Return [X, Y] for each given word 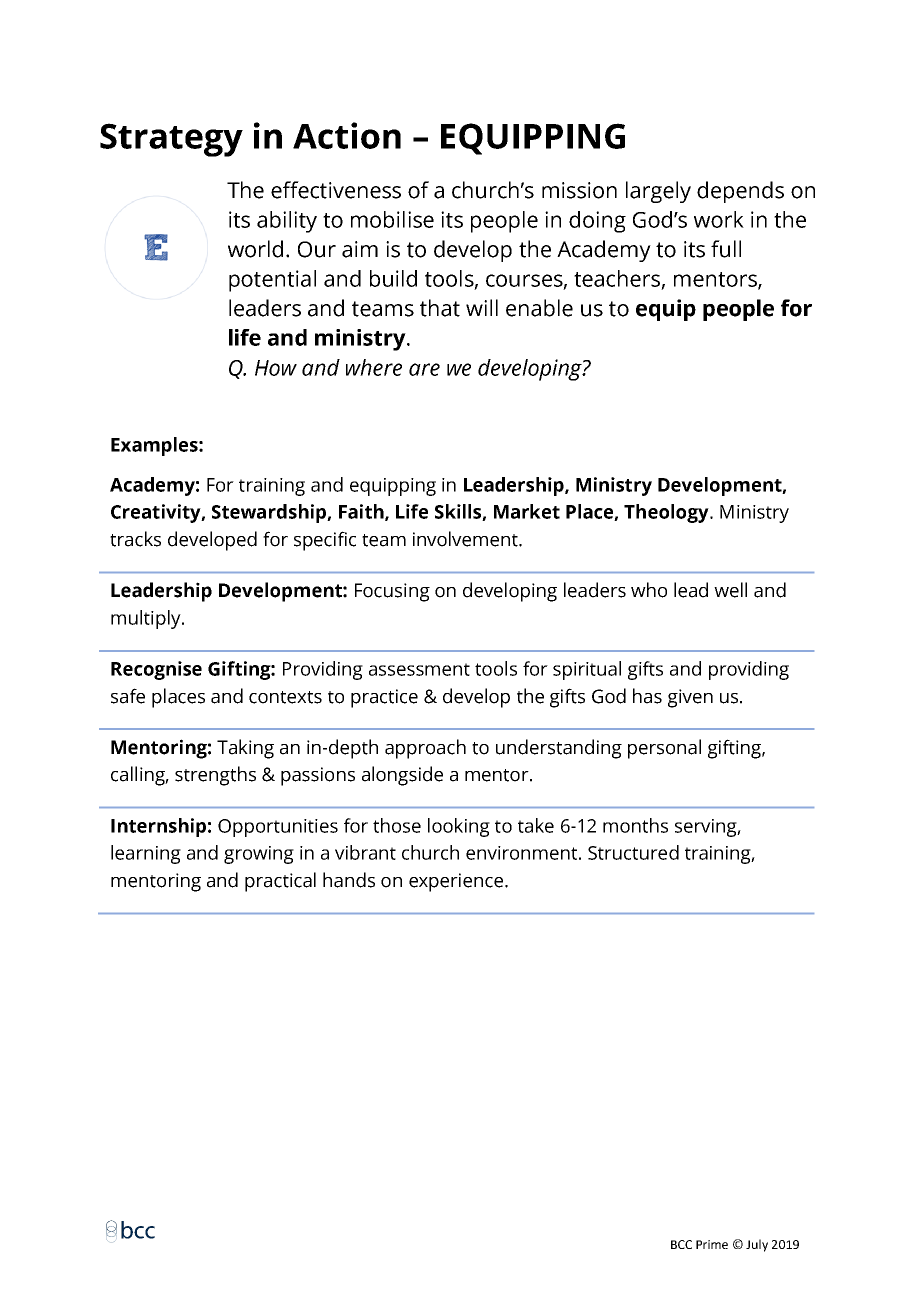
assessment [419, 669]
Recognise [156, 670]
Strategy [171, 140]
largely [658, 192]
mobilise [392, 219]
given [690, 698]
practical [280, 882]
